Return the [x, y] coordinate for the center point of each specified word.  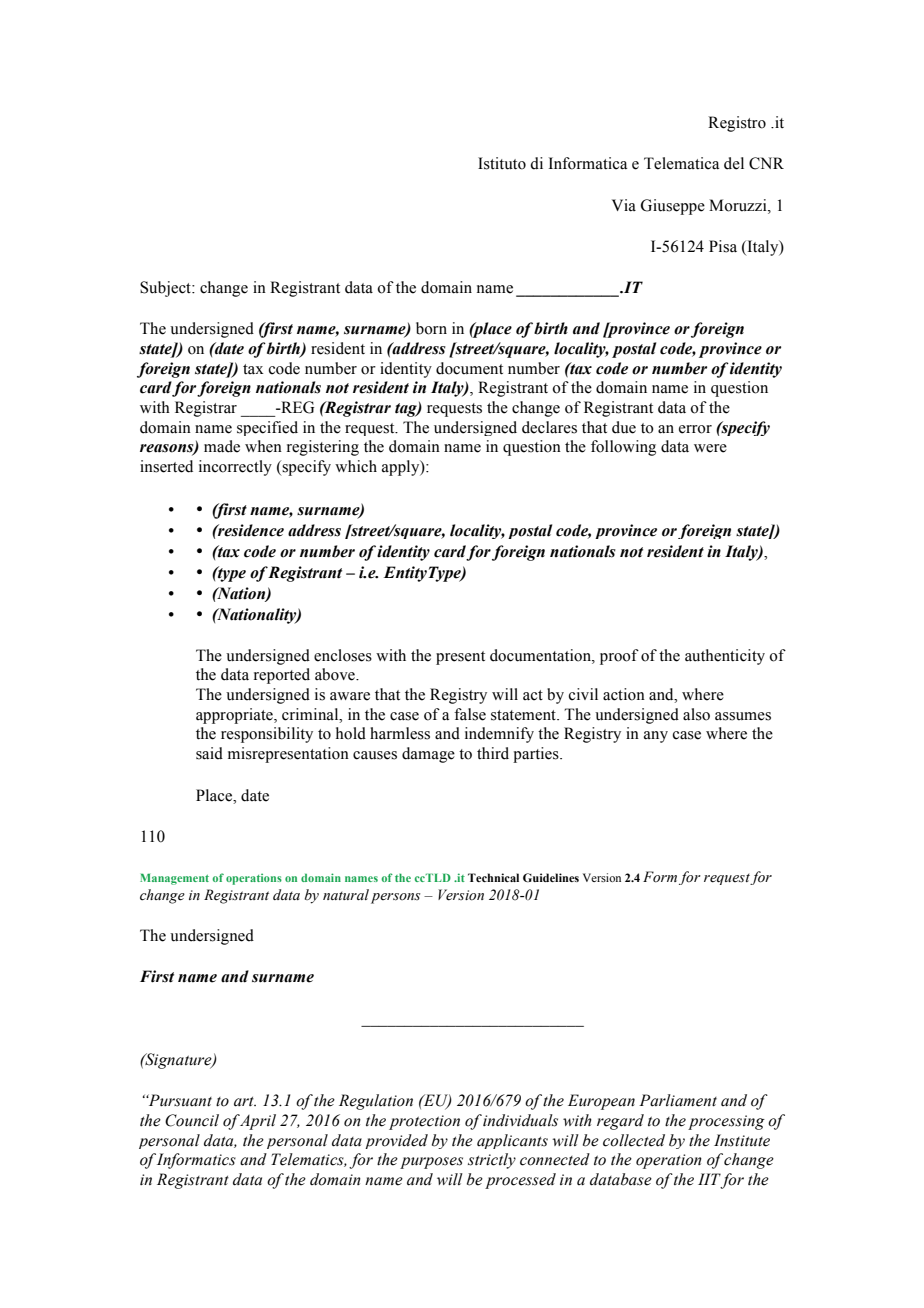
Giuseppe [673, 207]
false [470, 714]
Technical [493, 877]
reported [282, 676]
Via [624, 205]
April [257, 1122]
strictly [492, 1161]
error [695, 429]
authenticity [725, 657]
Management [174, 879]
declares [549, 427]
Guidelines [551, 877]
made [222, 446]
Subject [166, 289]
